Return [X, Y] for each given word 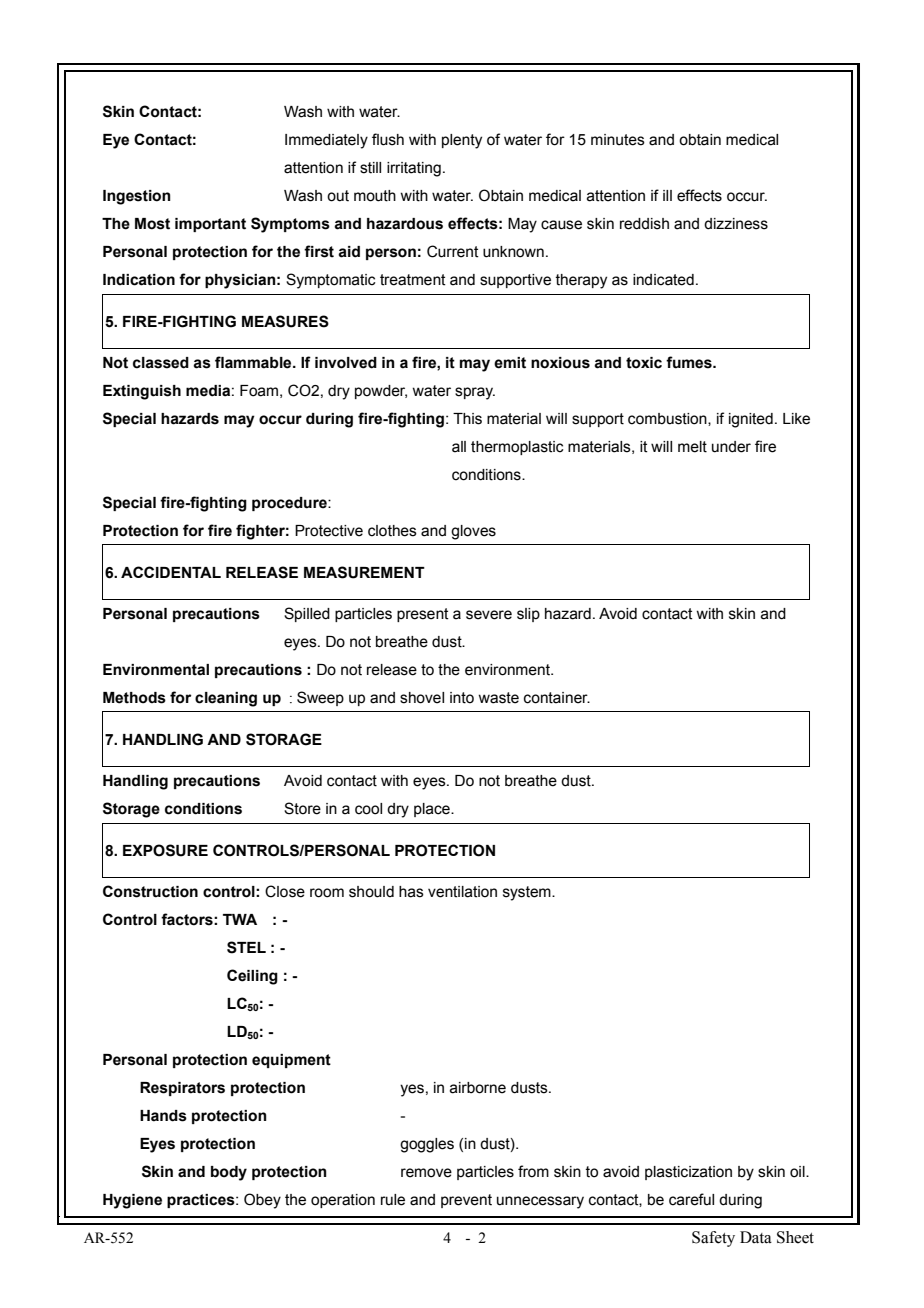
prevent [466, 1201]
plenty [462, 141]
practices [202, 1201]
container [557, 698]
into [462, 698]
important [210, 225]
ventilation [462, 892]
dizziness [736, 224]
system [528, 893]
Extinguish [142, 392]
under [731, 447]
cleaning [226, 699]
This [467, 419]
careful [691, 1199]
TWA [240, 919]
